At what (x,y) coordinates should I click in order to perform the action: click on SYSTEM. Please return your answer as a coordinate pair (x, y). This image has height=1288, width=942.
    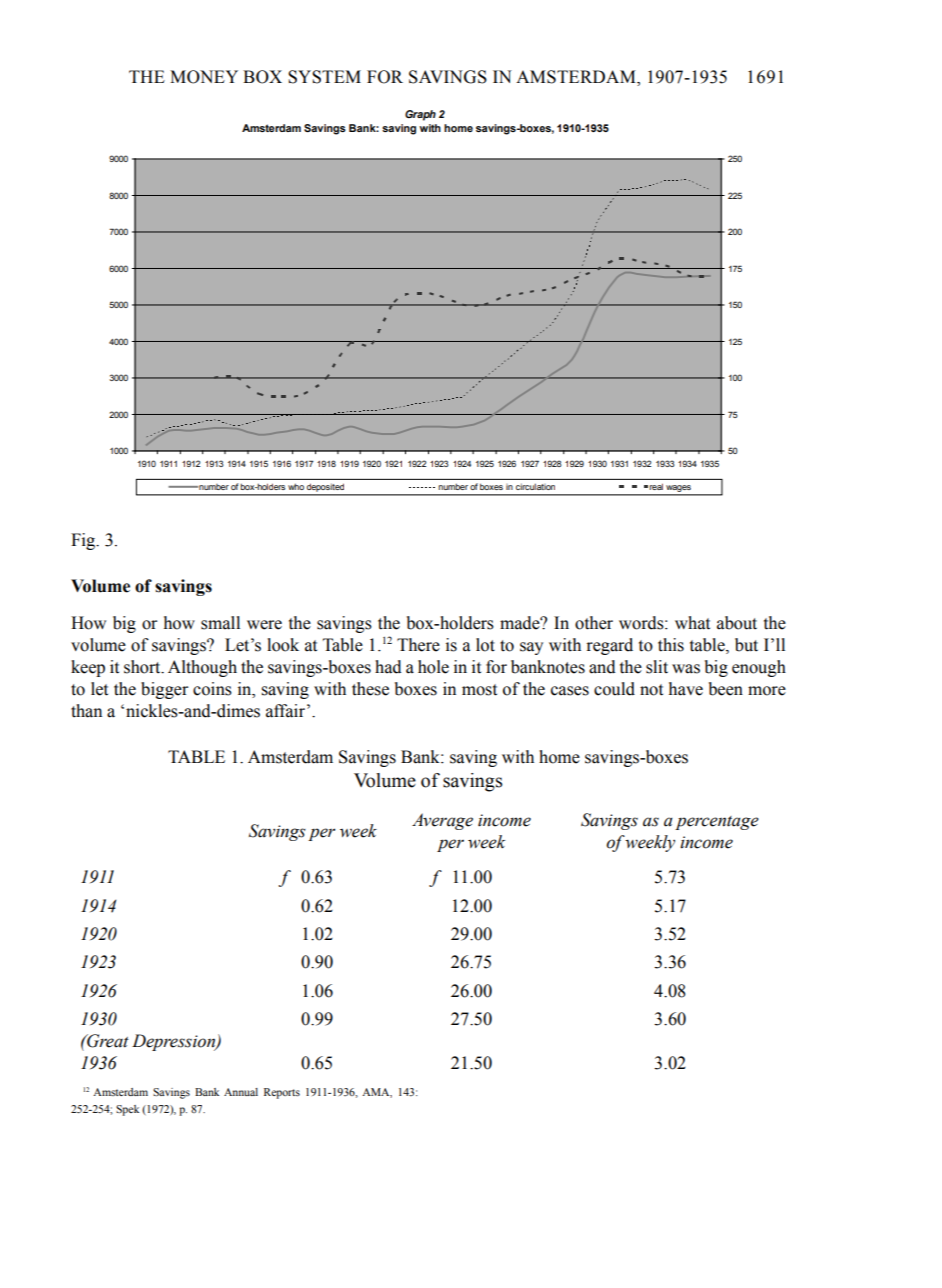
    Looking at the image, I should click on (324, 77).
